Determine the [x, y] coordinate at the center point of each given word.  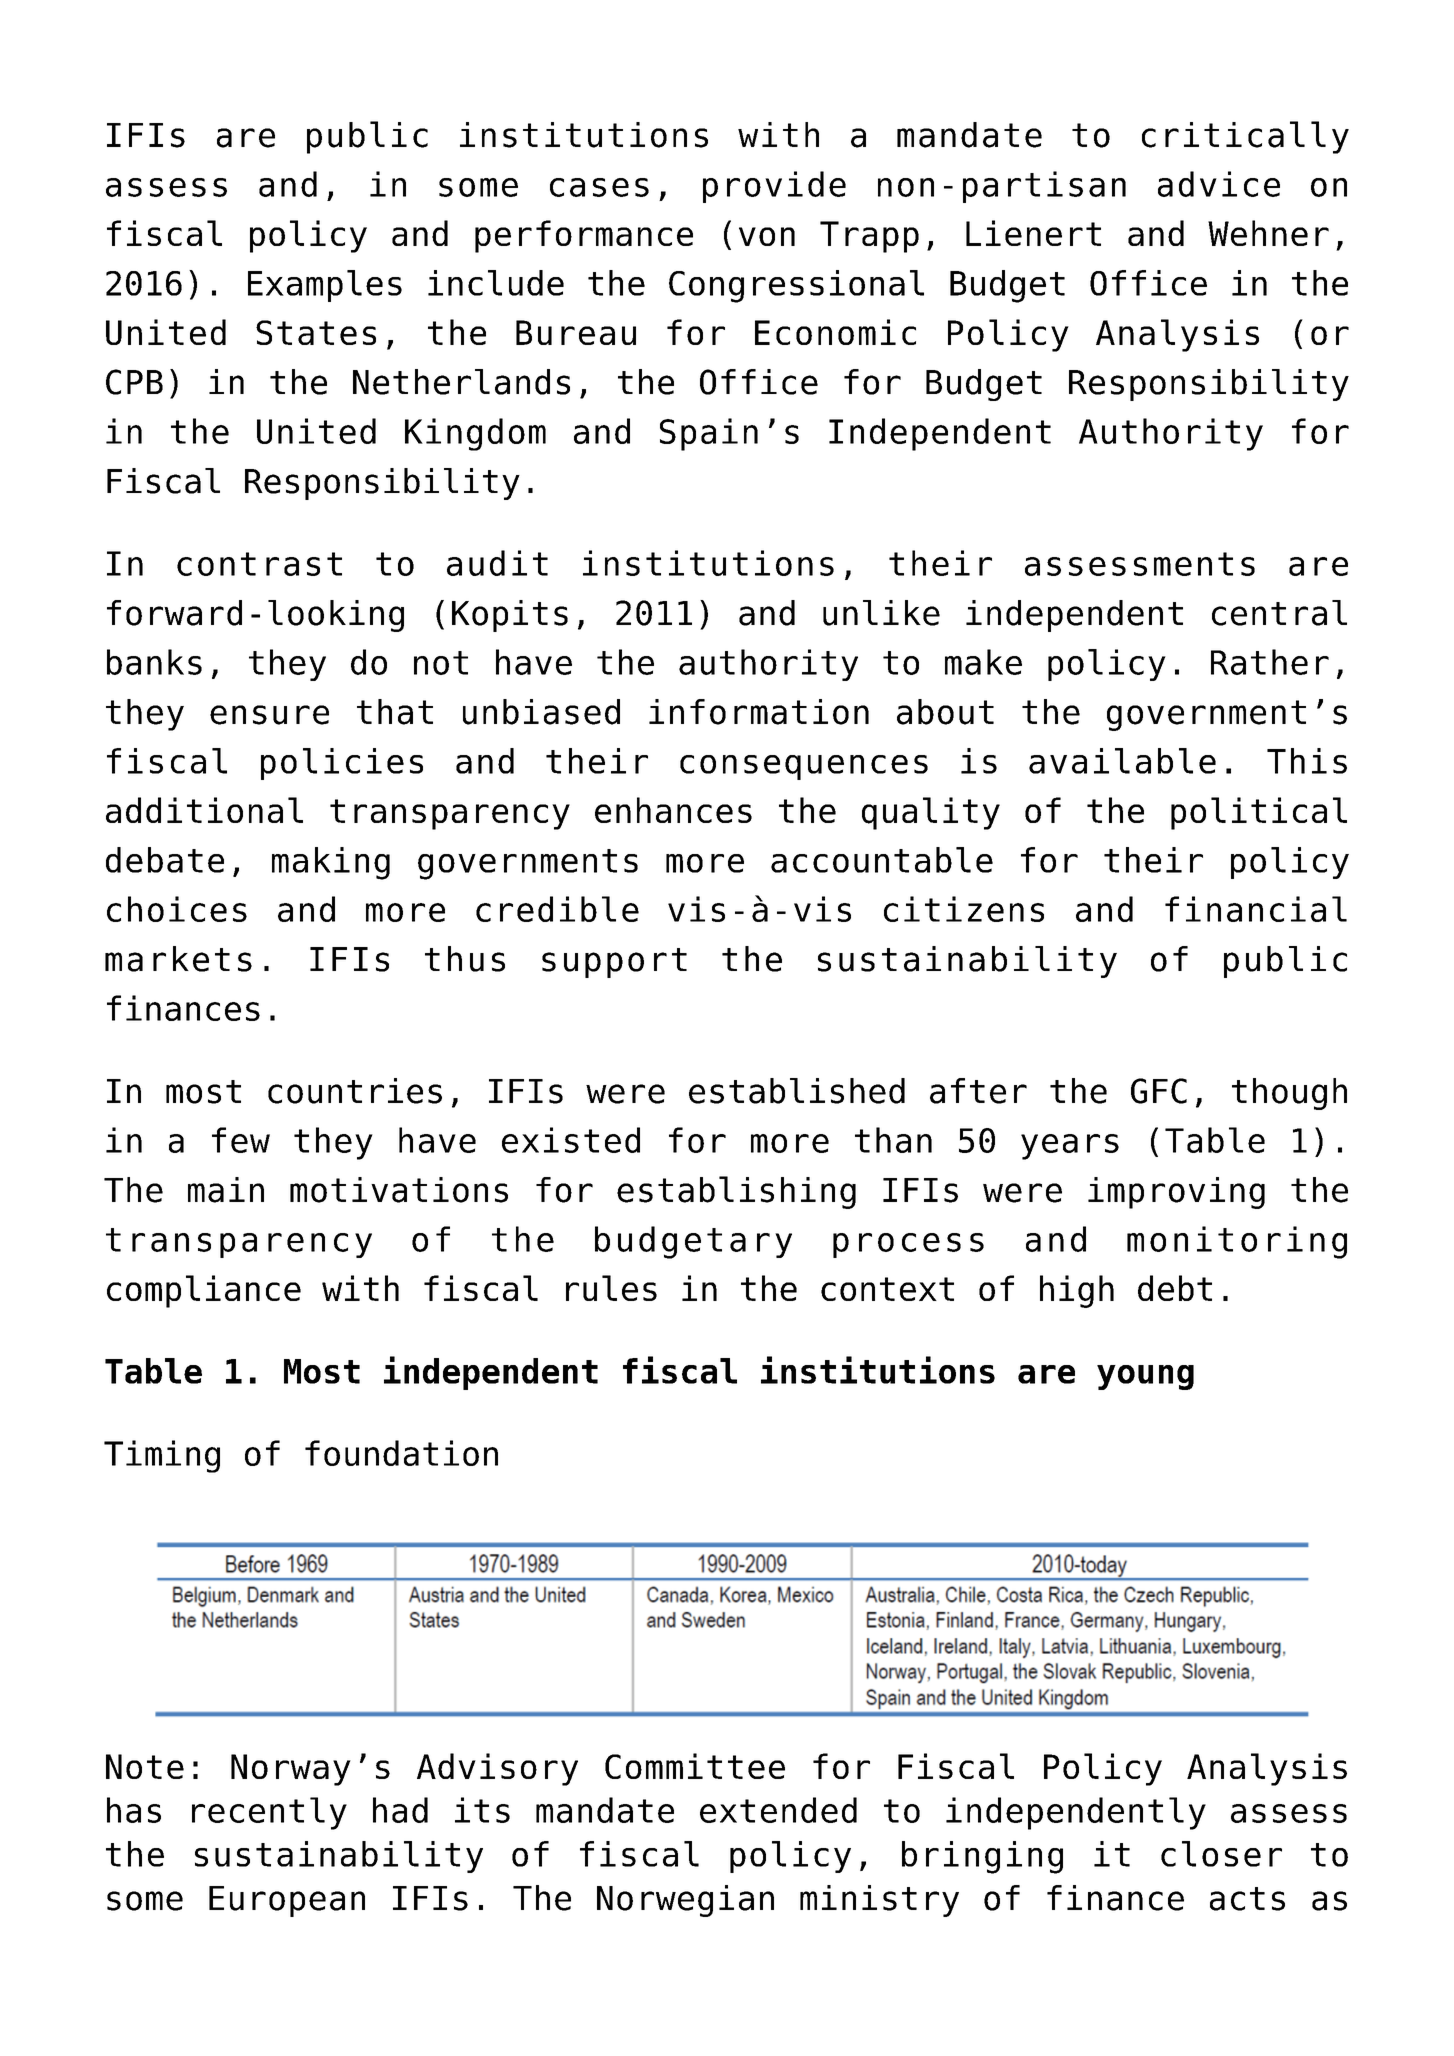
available [1122, 761]
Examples [325, 286]
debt [1175, 1288]
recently [269, 1813]
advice [1219, 184]
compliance [204, 1291]
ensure [269, 715]
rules [611, 1288]
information [759, 712]
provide [774, 187]
